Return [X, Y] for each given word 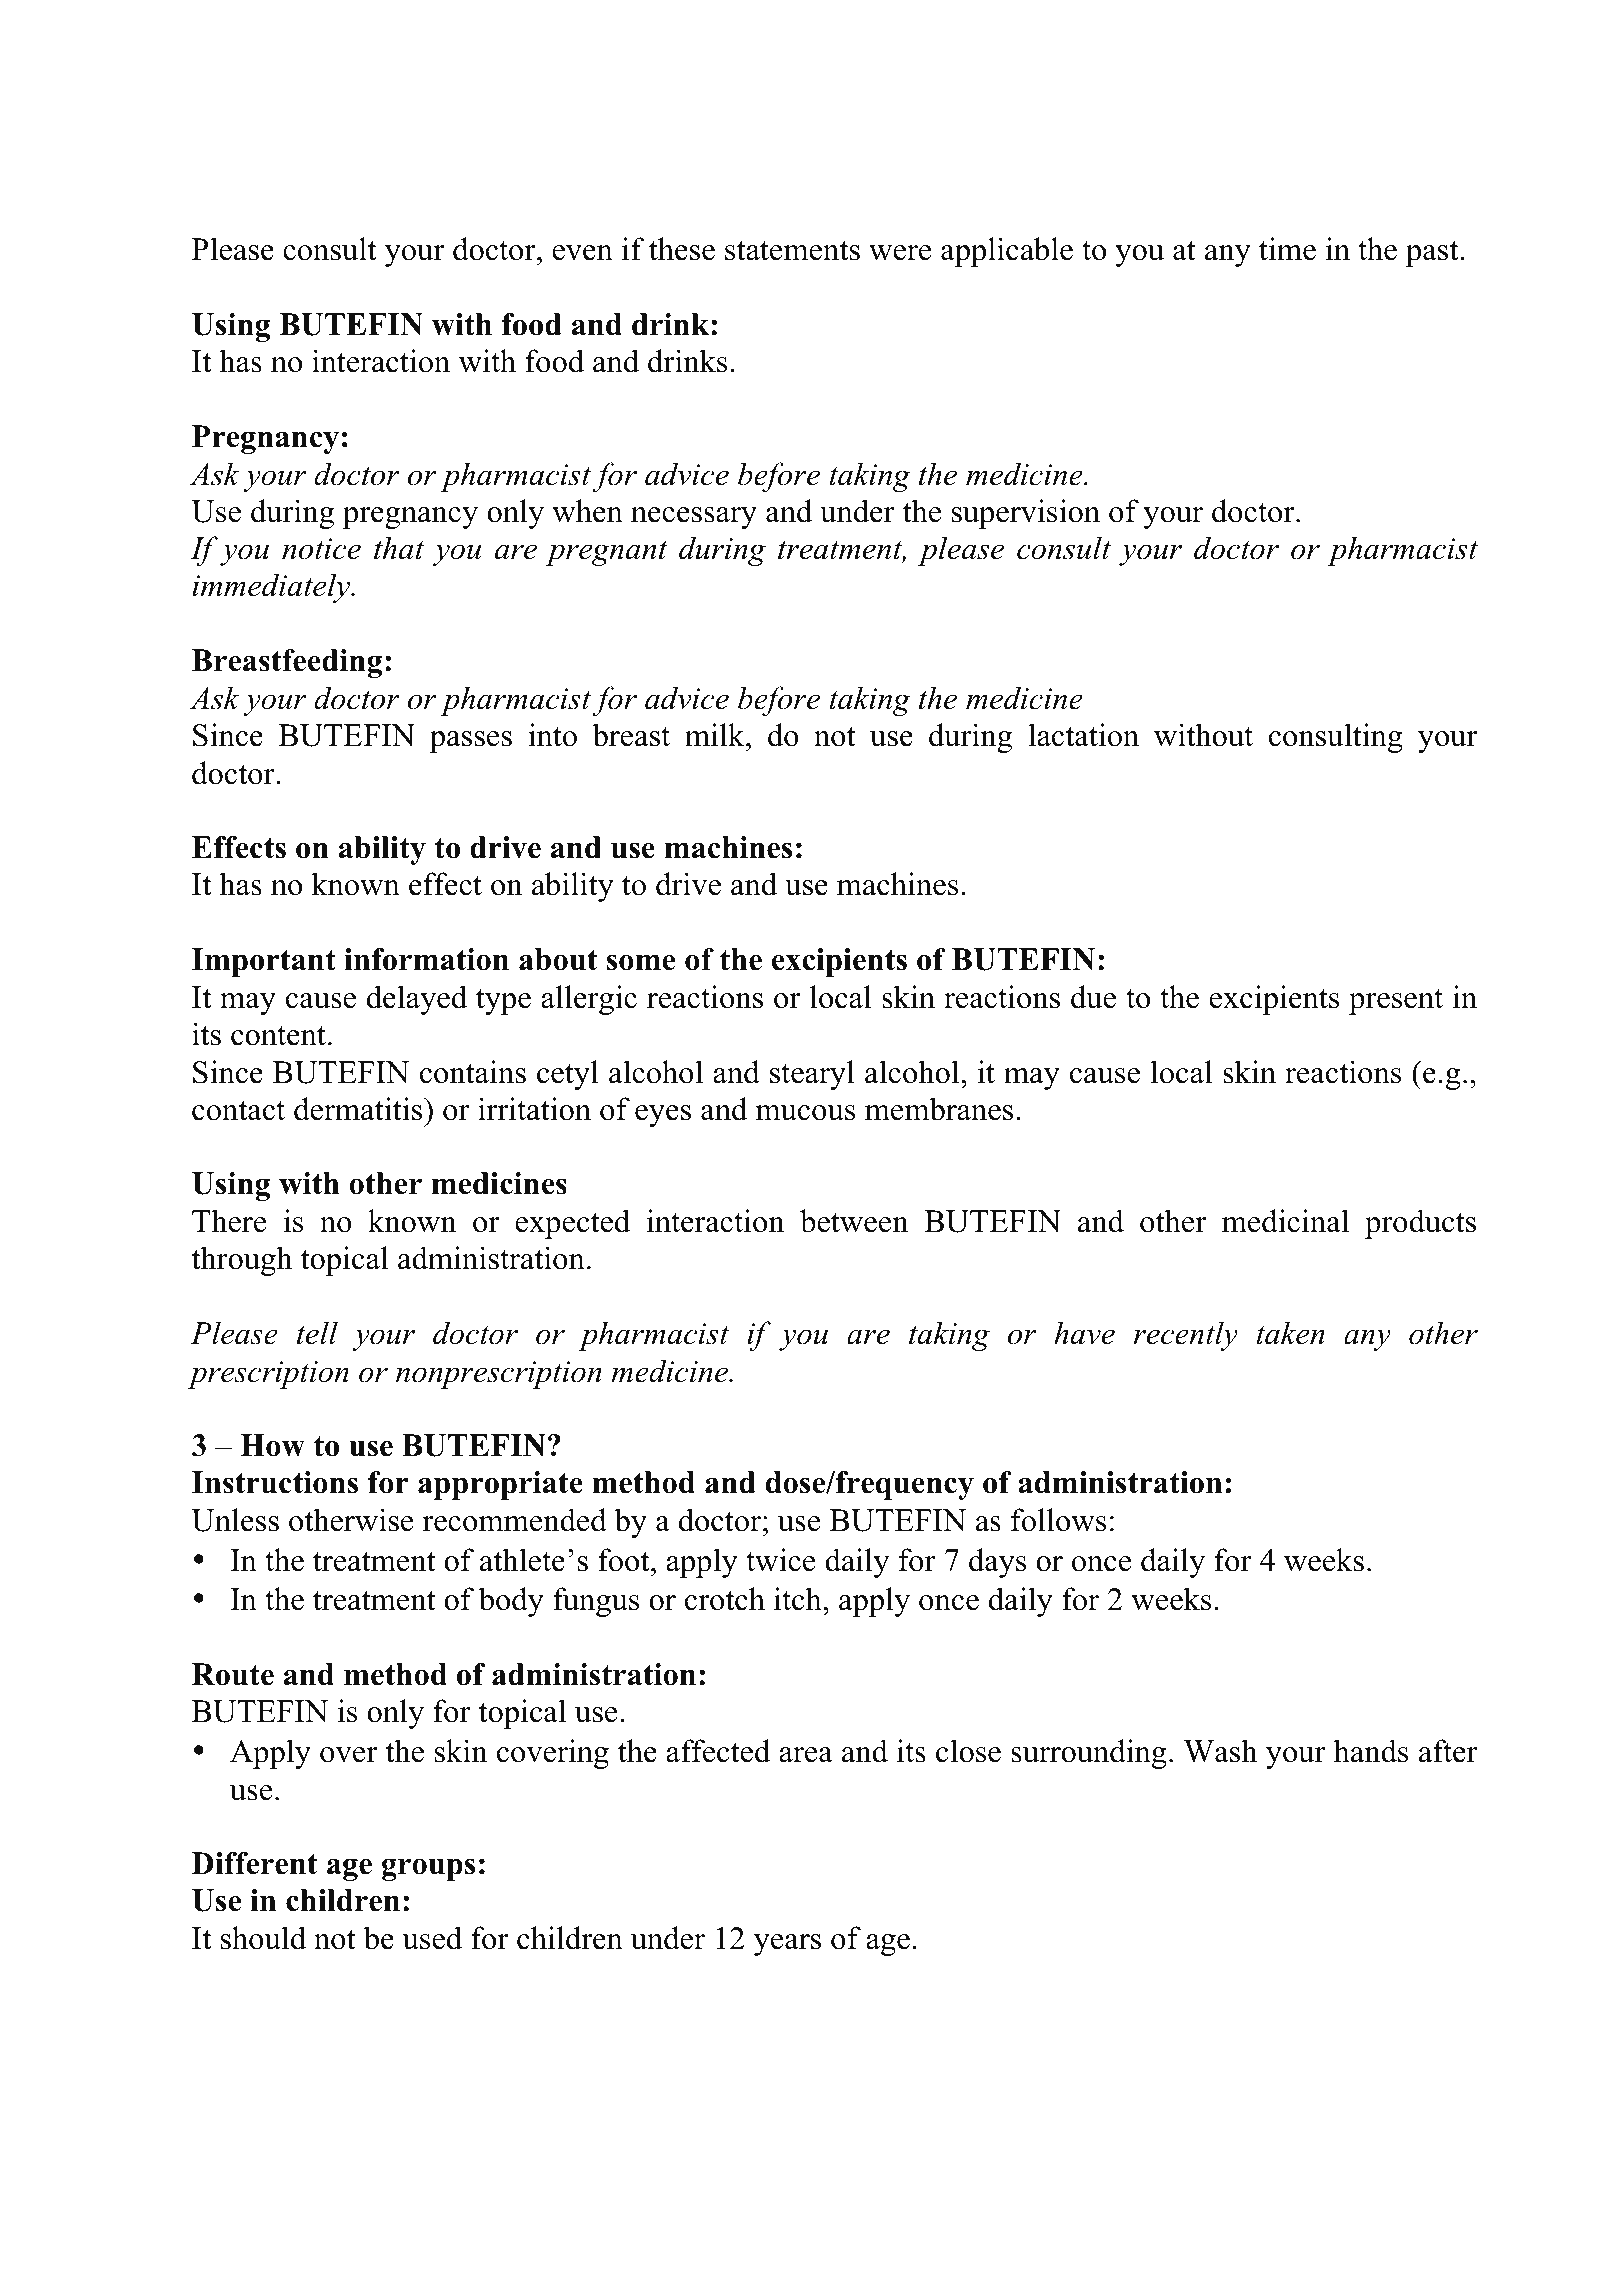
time [1287, 249]
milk [716, 734]
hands [1371, 1751]
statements [792, 251]
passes [470, 742]
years [787, 1945]
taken [1291, 1333]
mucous [806, 1113]
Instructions [275, 1482]
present [1396, 1002]
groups [429, 1869]
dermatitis [359, 1109]
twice [781, 1560]
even [582, 253]
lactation [1083, 735]
